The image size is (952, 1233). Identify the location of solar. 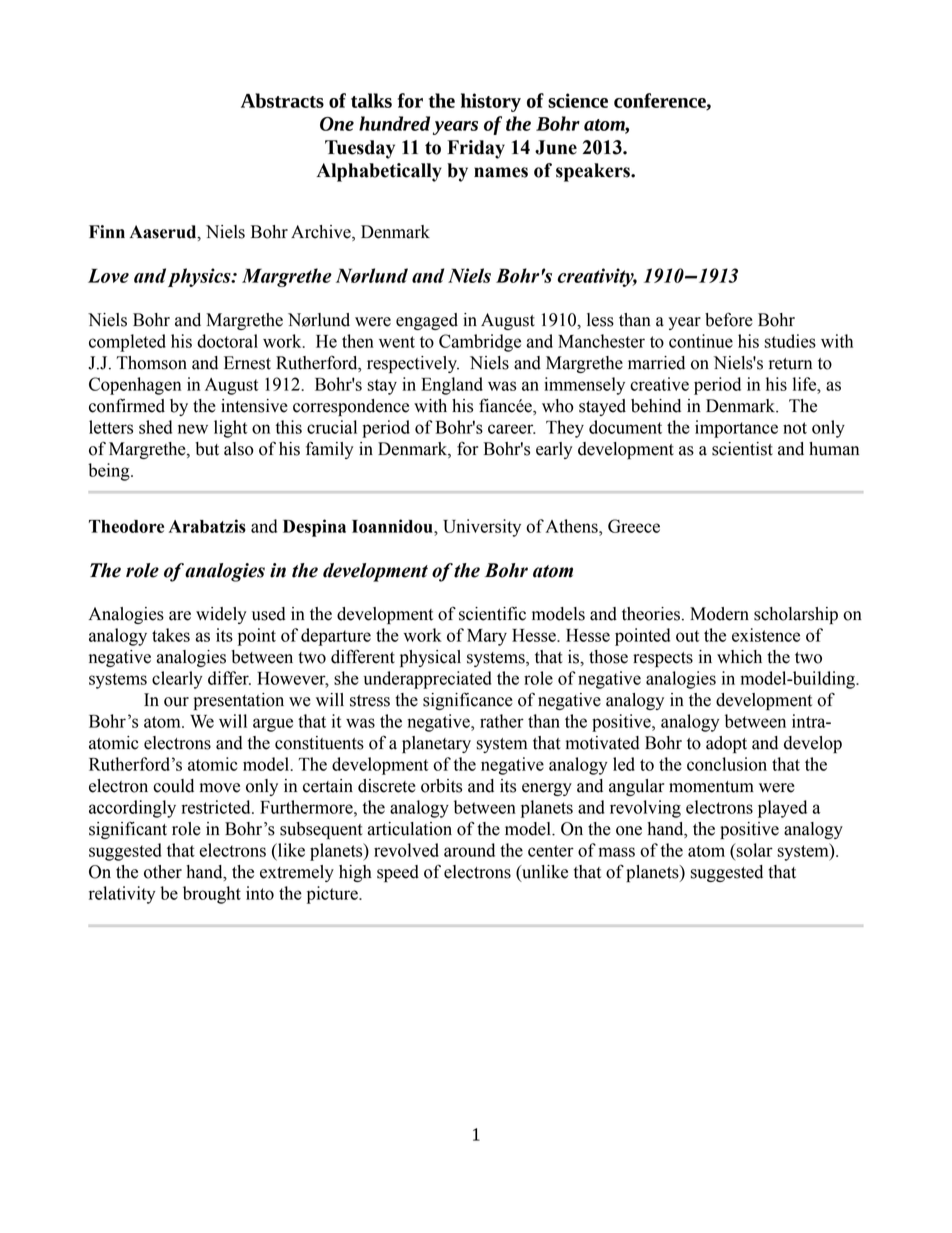
(753, 850).
